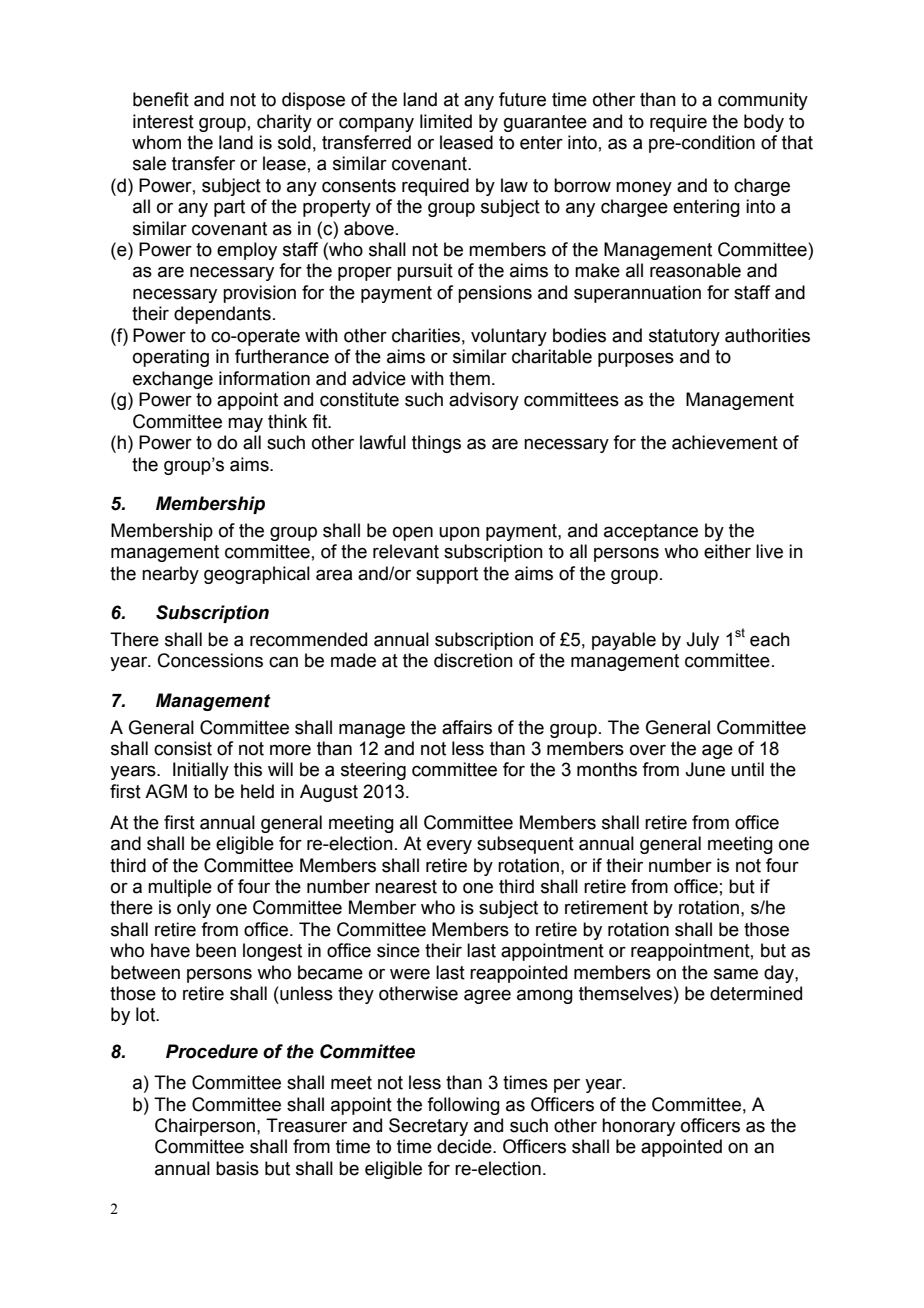 This screenshot has height=1308, width=924. What do you see at coordinates (638, 1127) in the screenshot?
I see `honorary` at bounding box center [638, 1127].
